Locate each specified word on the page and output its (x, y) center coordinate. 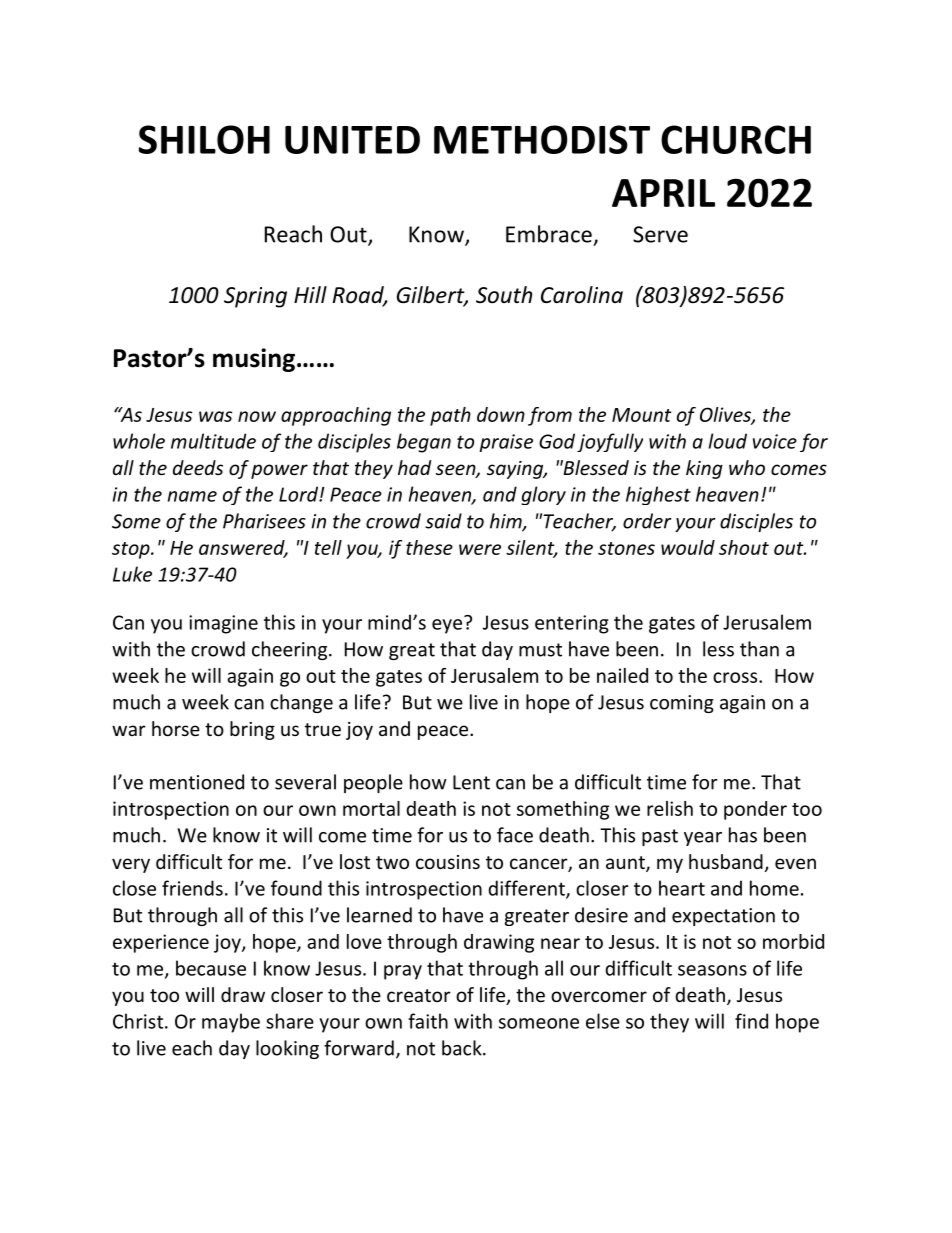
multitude (213, 441)
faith (428, 1021)
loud (728, 441)
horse (176, 728)
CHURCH (736, 139)
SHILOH (204, 139)
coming (682, 704)
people (373, 783)
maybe (231, 1023)
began (424, 443)
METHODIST (542, 139)
